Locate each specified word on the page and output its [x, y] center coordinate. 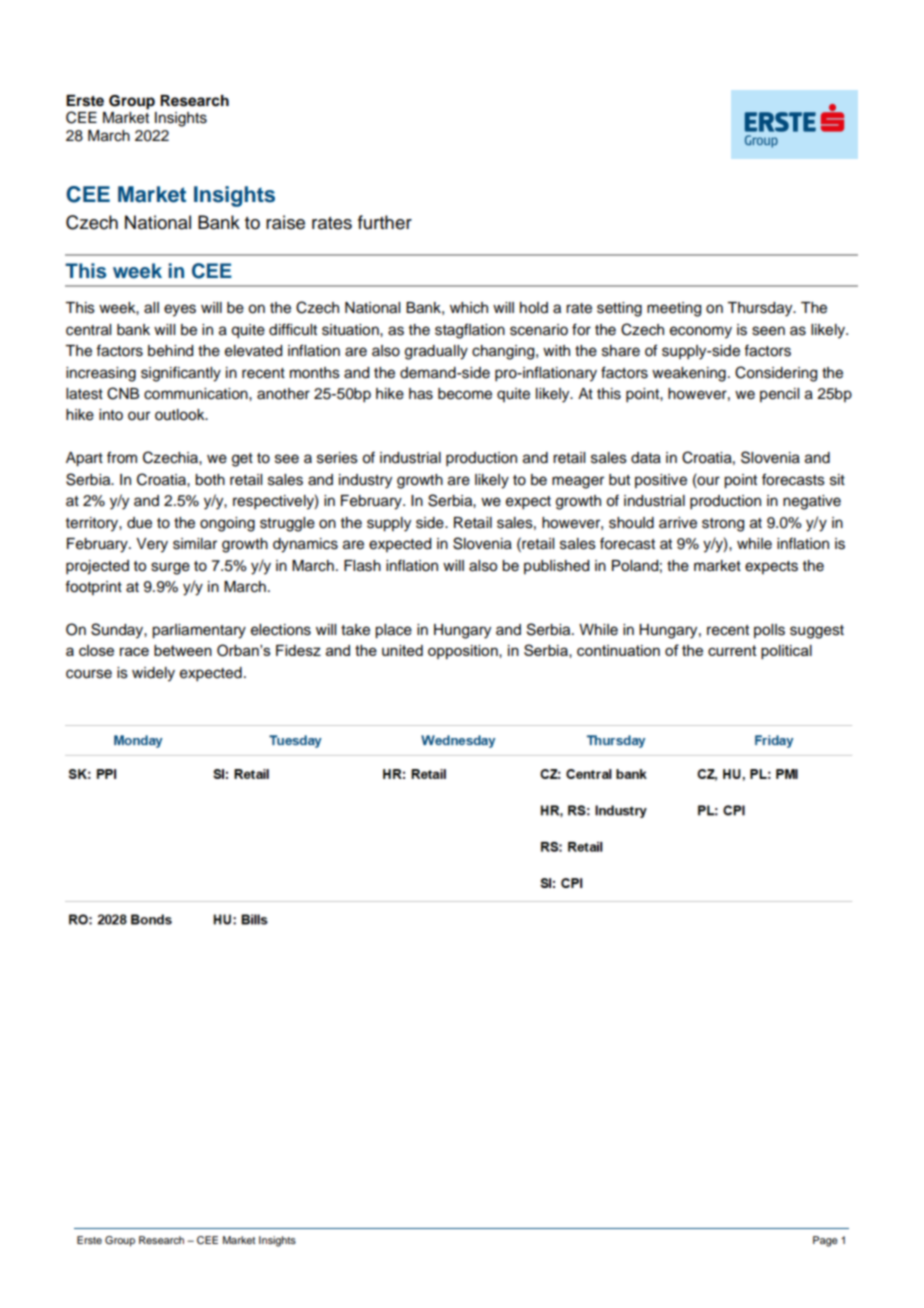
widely [153, 674]
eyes [180, 310]
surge [170, 568]
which [469, 308]
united [402, 650]
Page [825, 1241]
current [732, 650]
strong [723, 525]
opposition [464, 652]
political [786, 652]
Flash [362, 566]
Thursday [761, 309]
